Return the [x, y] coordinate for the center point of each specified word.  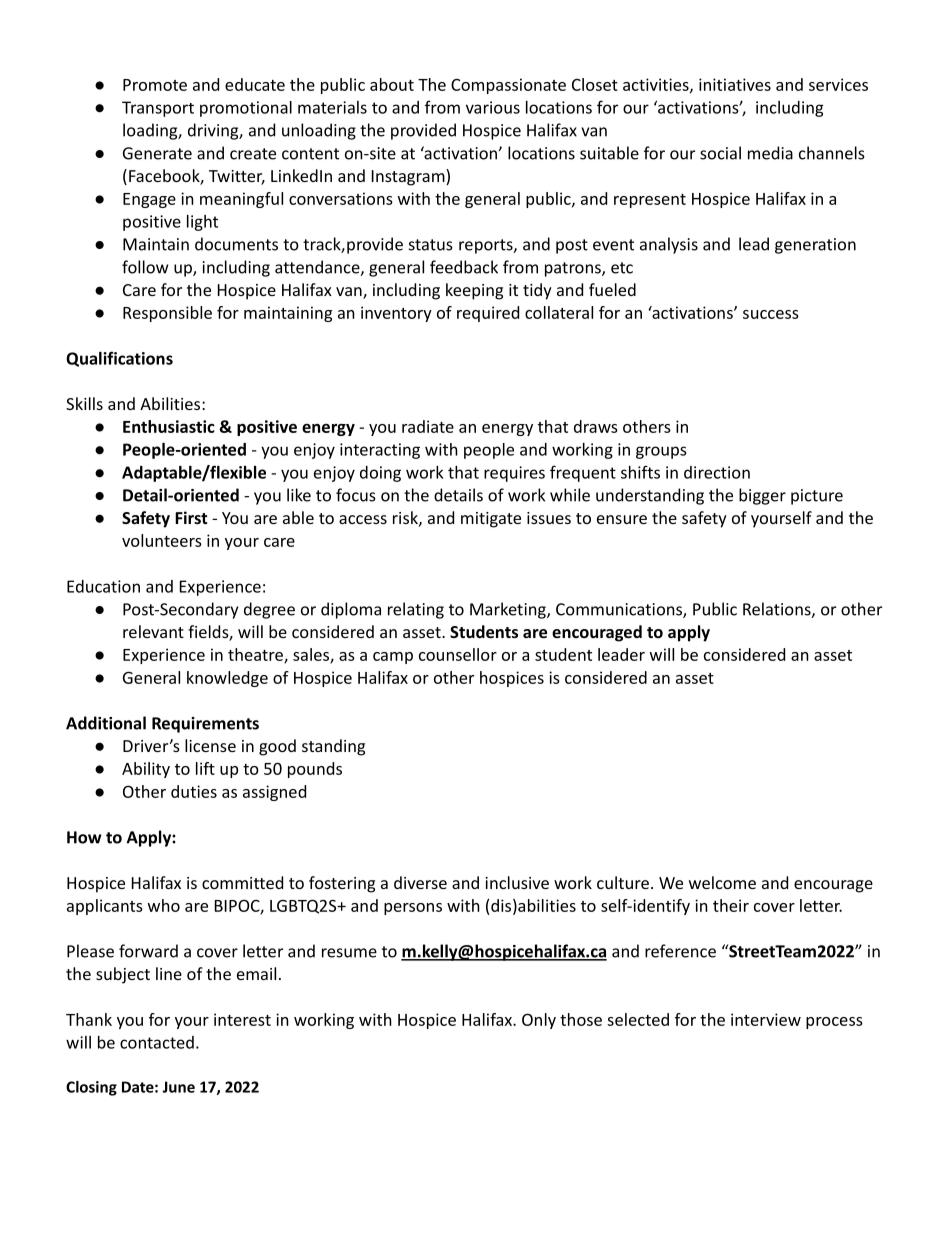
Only [539, 1021]
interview [766, 1019]
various [493, 107]
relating [416, 610]
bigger [762, 496]
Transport [158, 109]
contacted [157, 1042]
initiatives [735, 84]
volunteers [162, 540]
